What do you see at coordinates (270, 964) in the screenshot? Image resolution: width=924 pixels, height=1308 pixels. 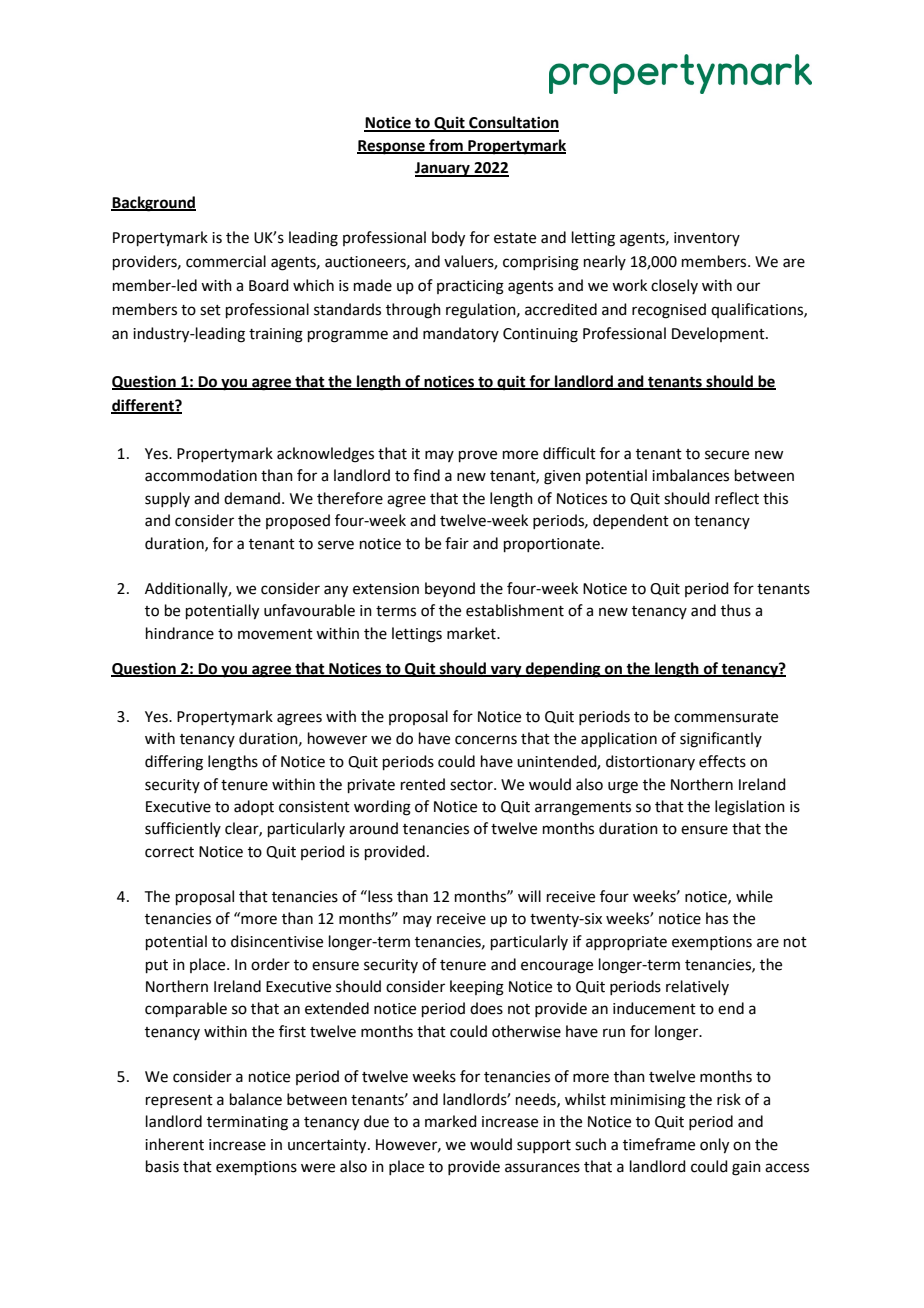 I see `order` at bounding box center [270, 964].
